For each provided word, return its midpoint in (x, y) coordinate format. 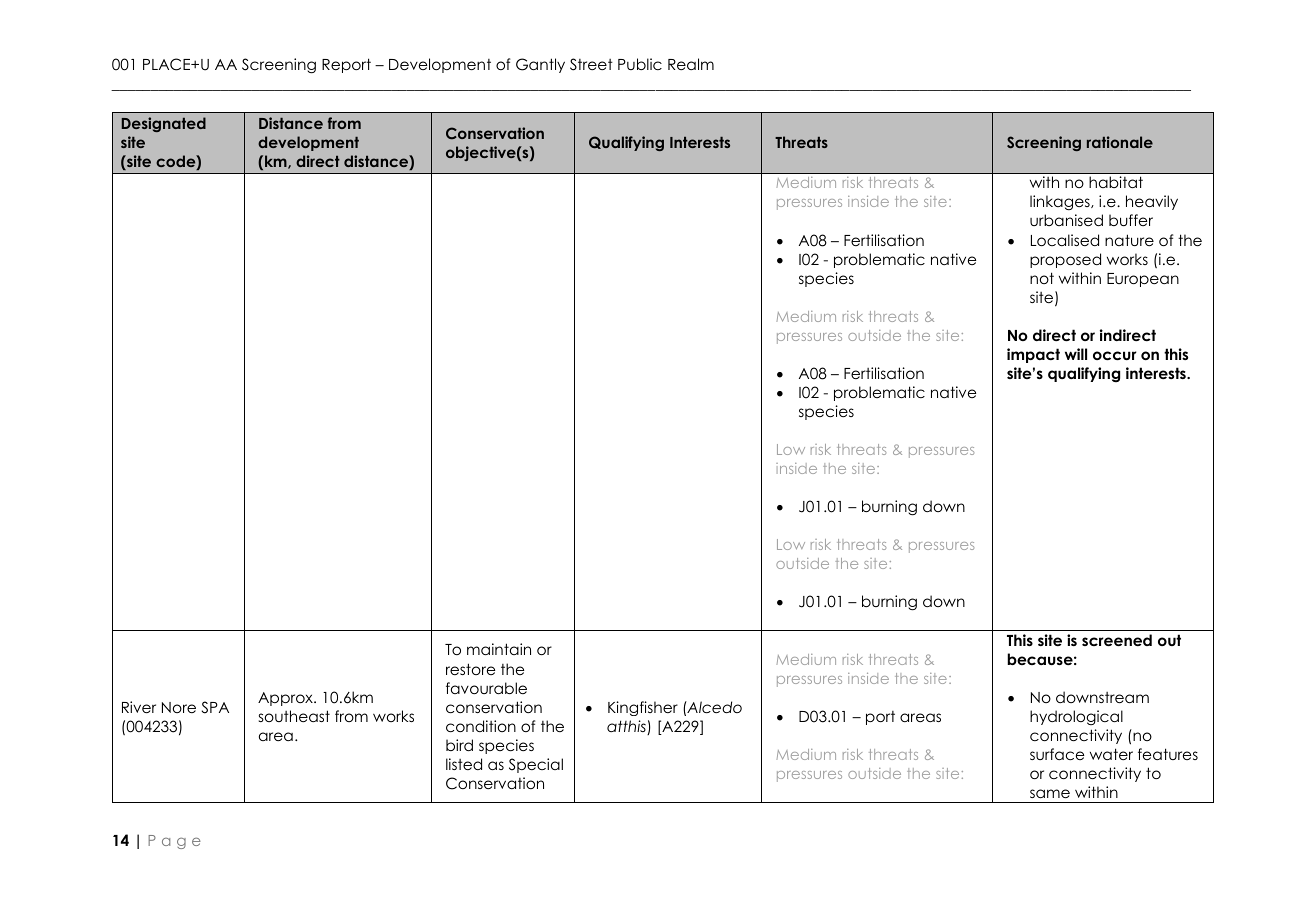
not (1042, 278)
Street (591, 64)
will (1076, 354)
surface (1057, 754)
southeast (294, 716)
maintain (499, 649)
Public (640, 64)
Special (536, 765)
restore (470, 669)
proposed (1065, 260)
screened (1117, 640)
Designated (164, 124)
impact (1033, 355)
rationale (1120, 142)
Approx (286, 699)
